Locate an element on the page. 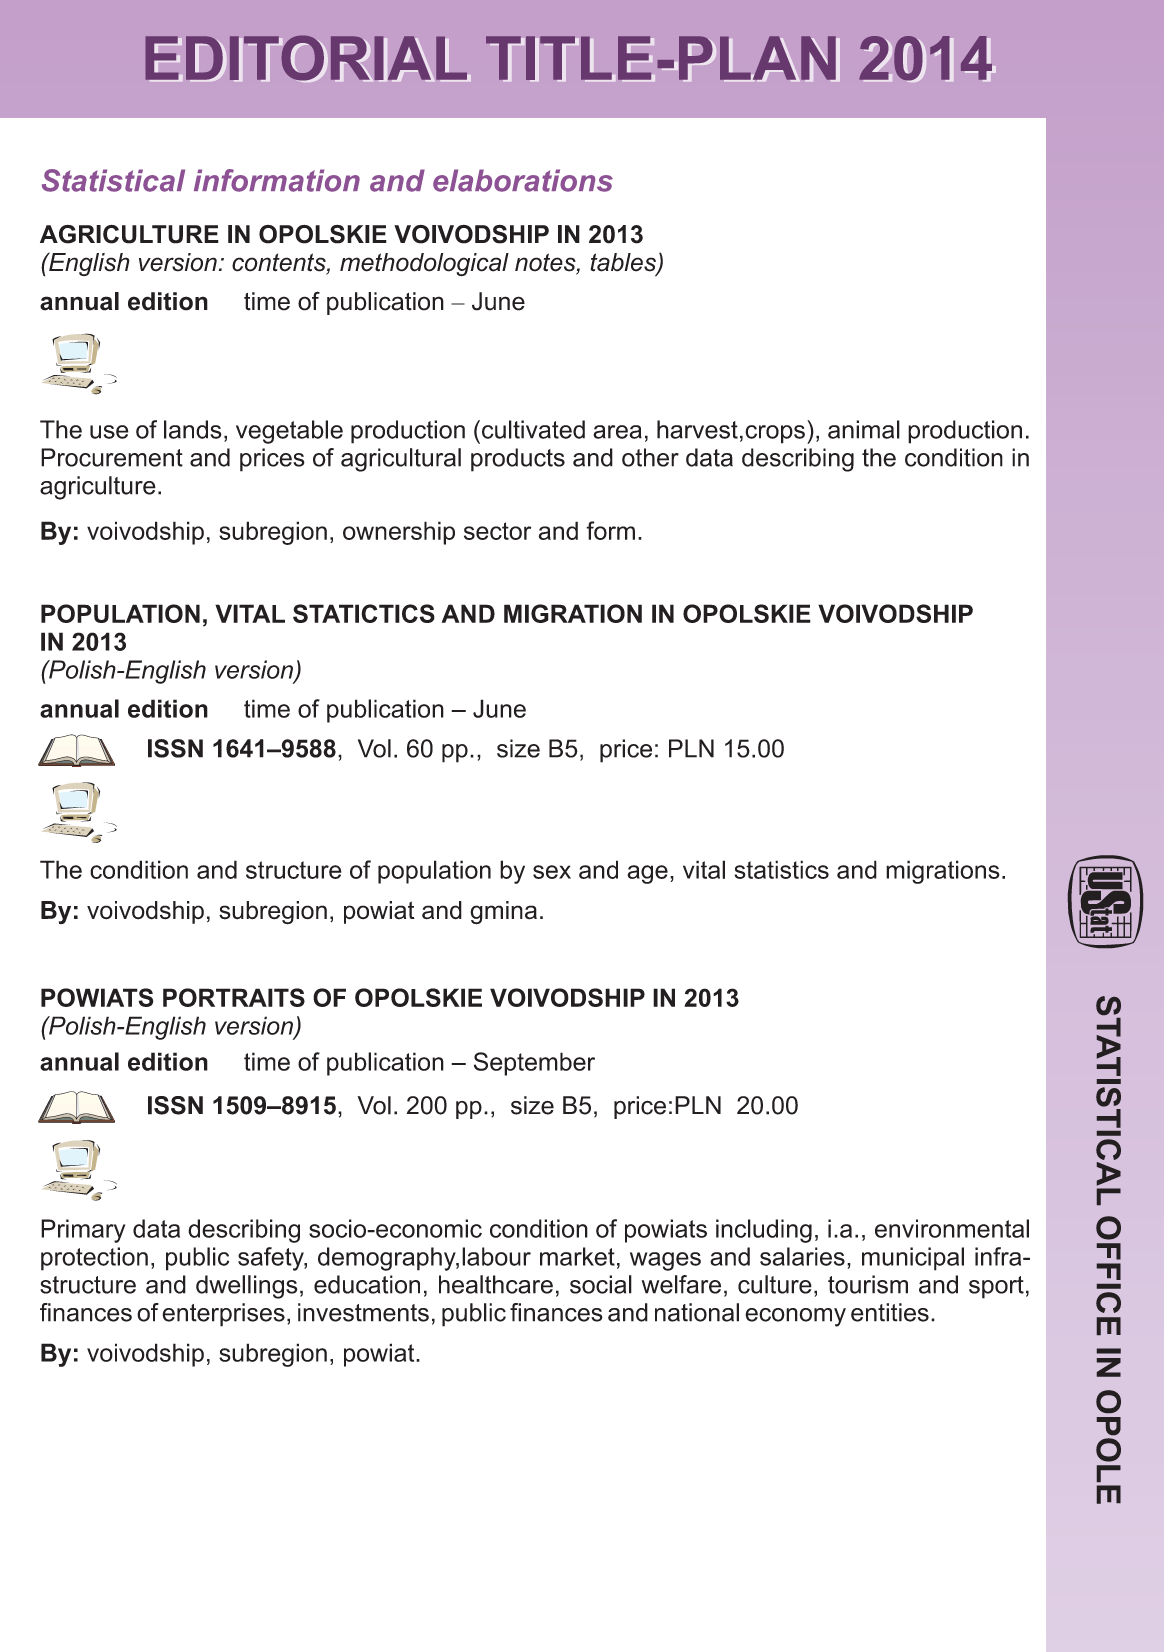  animal is located at coordinates (864, 429).
